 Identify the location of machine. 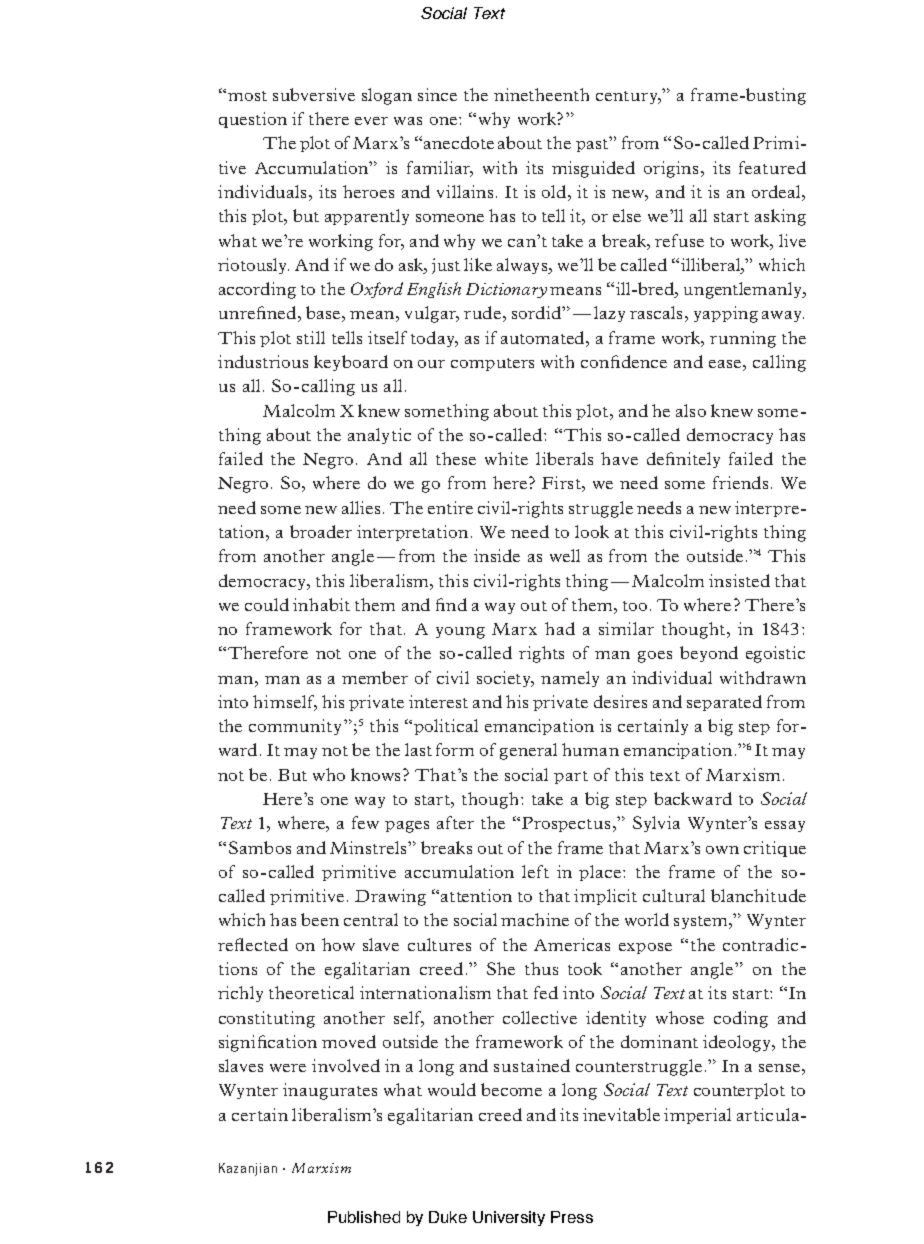
(535, 919).
